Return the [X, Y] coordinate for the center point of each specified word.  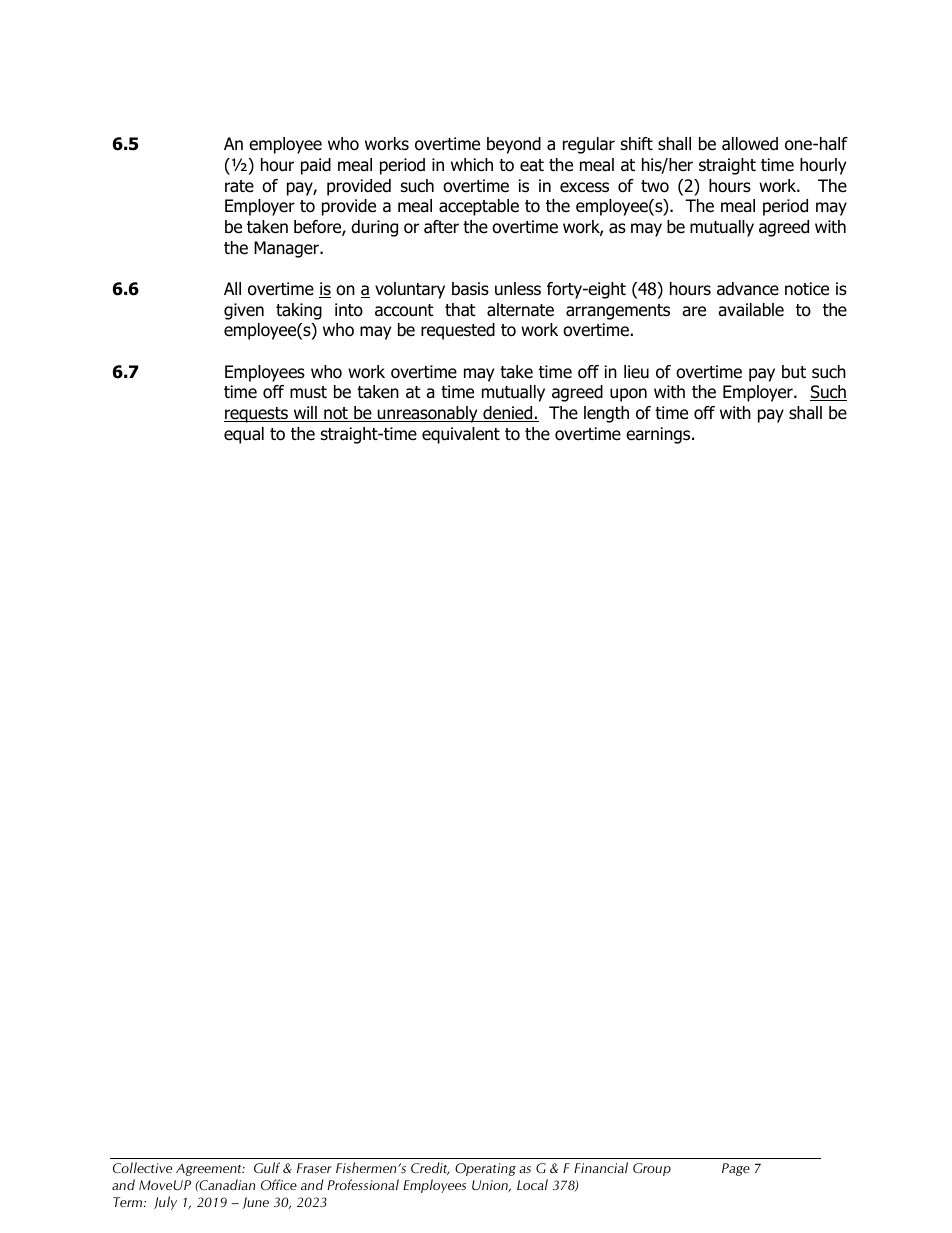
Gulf [267, 1167]
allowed [750, 144]
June [255, 1203]
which [472, 164]
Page [736, 1169]
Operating [485, 1169]
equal [244, 435]
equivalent [461, 435]
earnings [659, 435]
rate [239, 186]
